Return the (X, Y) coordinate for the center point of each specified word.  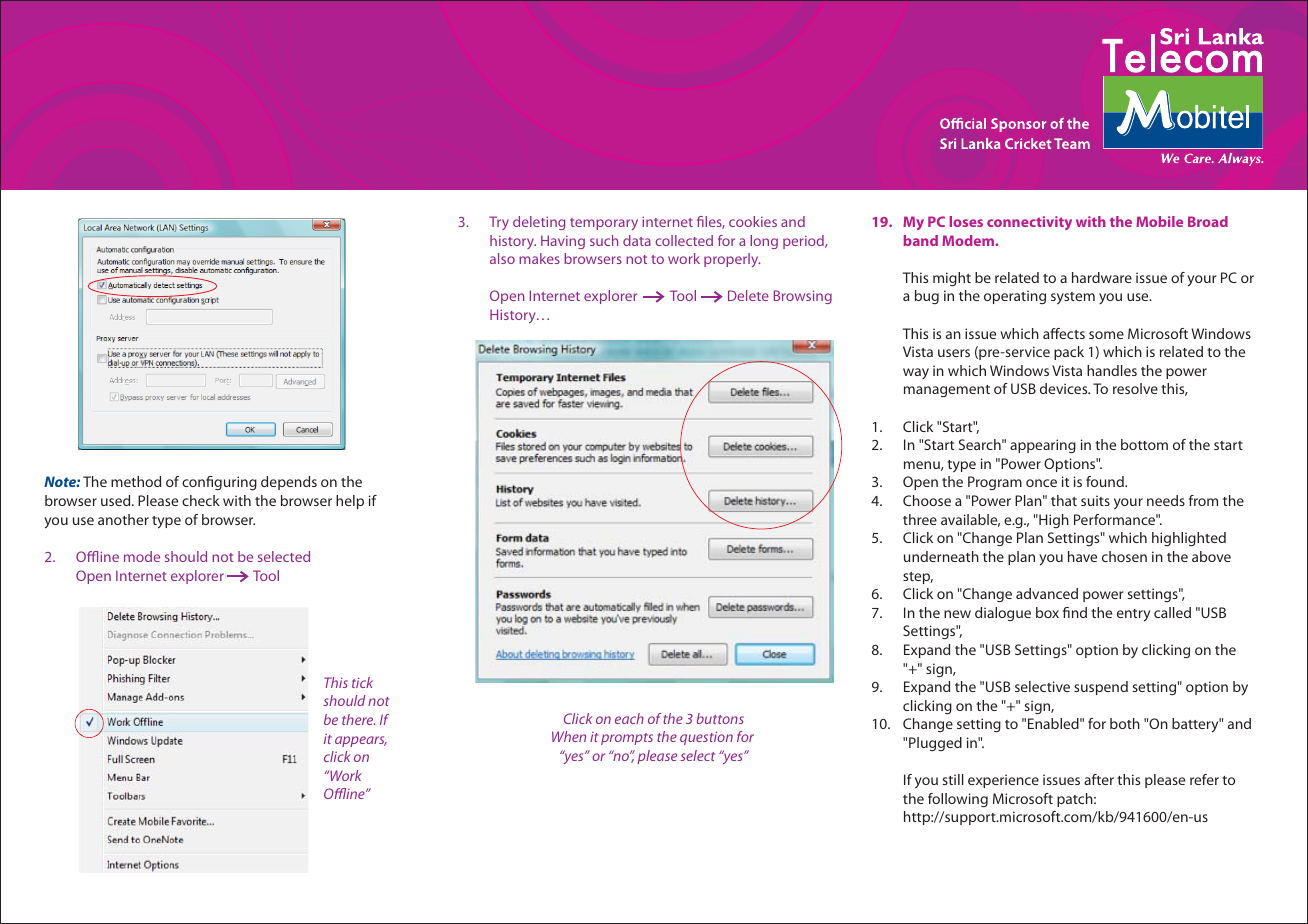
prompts (627, 739)
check (201, 500)
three (920, 519)
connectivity (1029, 223)
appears (361, 741)
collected (684, 240)
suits (1095, 500)
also (502, 258)
